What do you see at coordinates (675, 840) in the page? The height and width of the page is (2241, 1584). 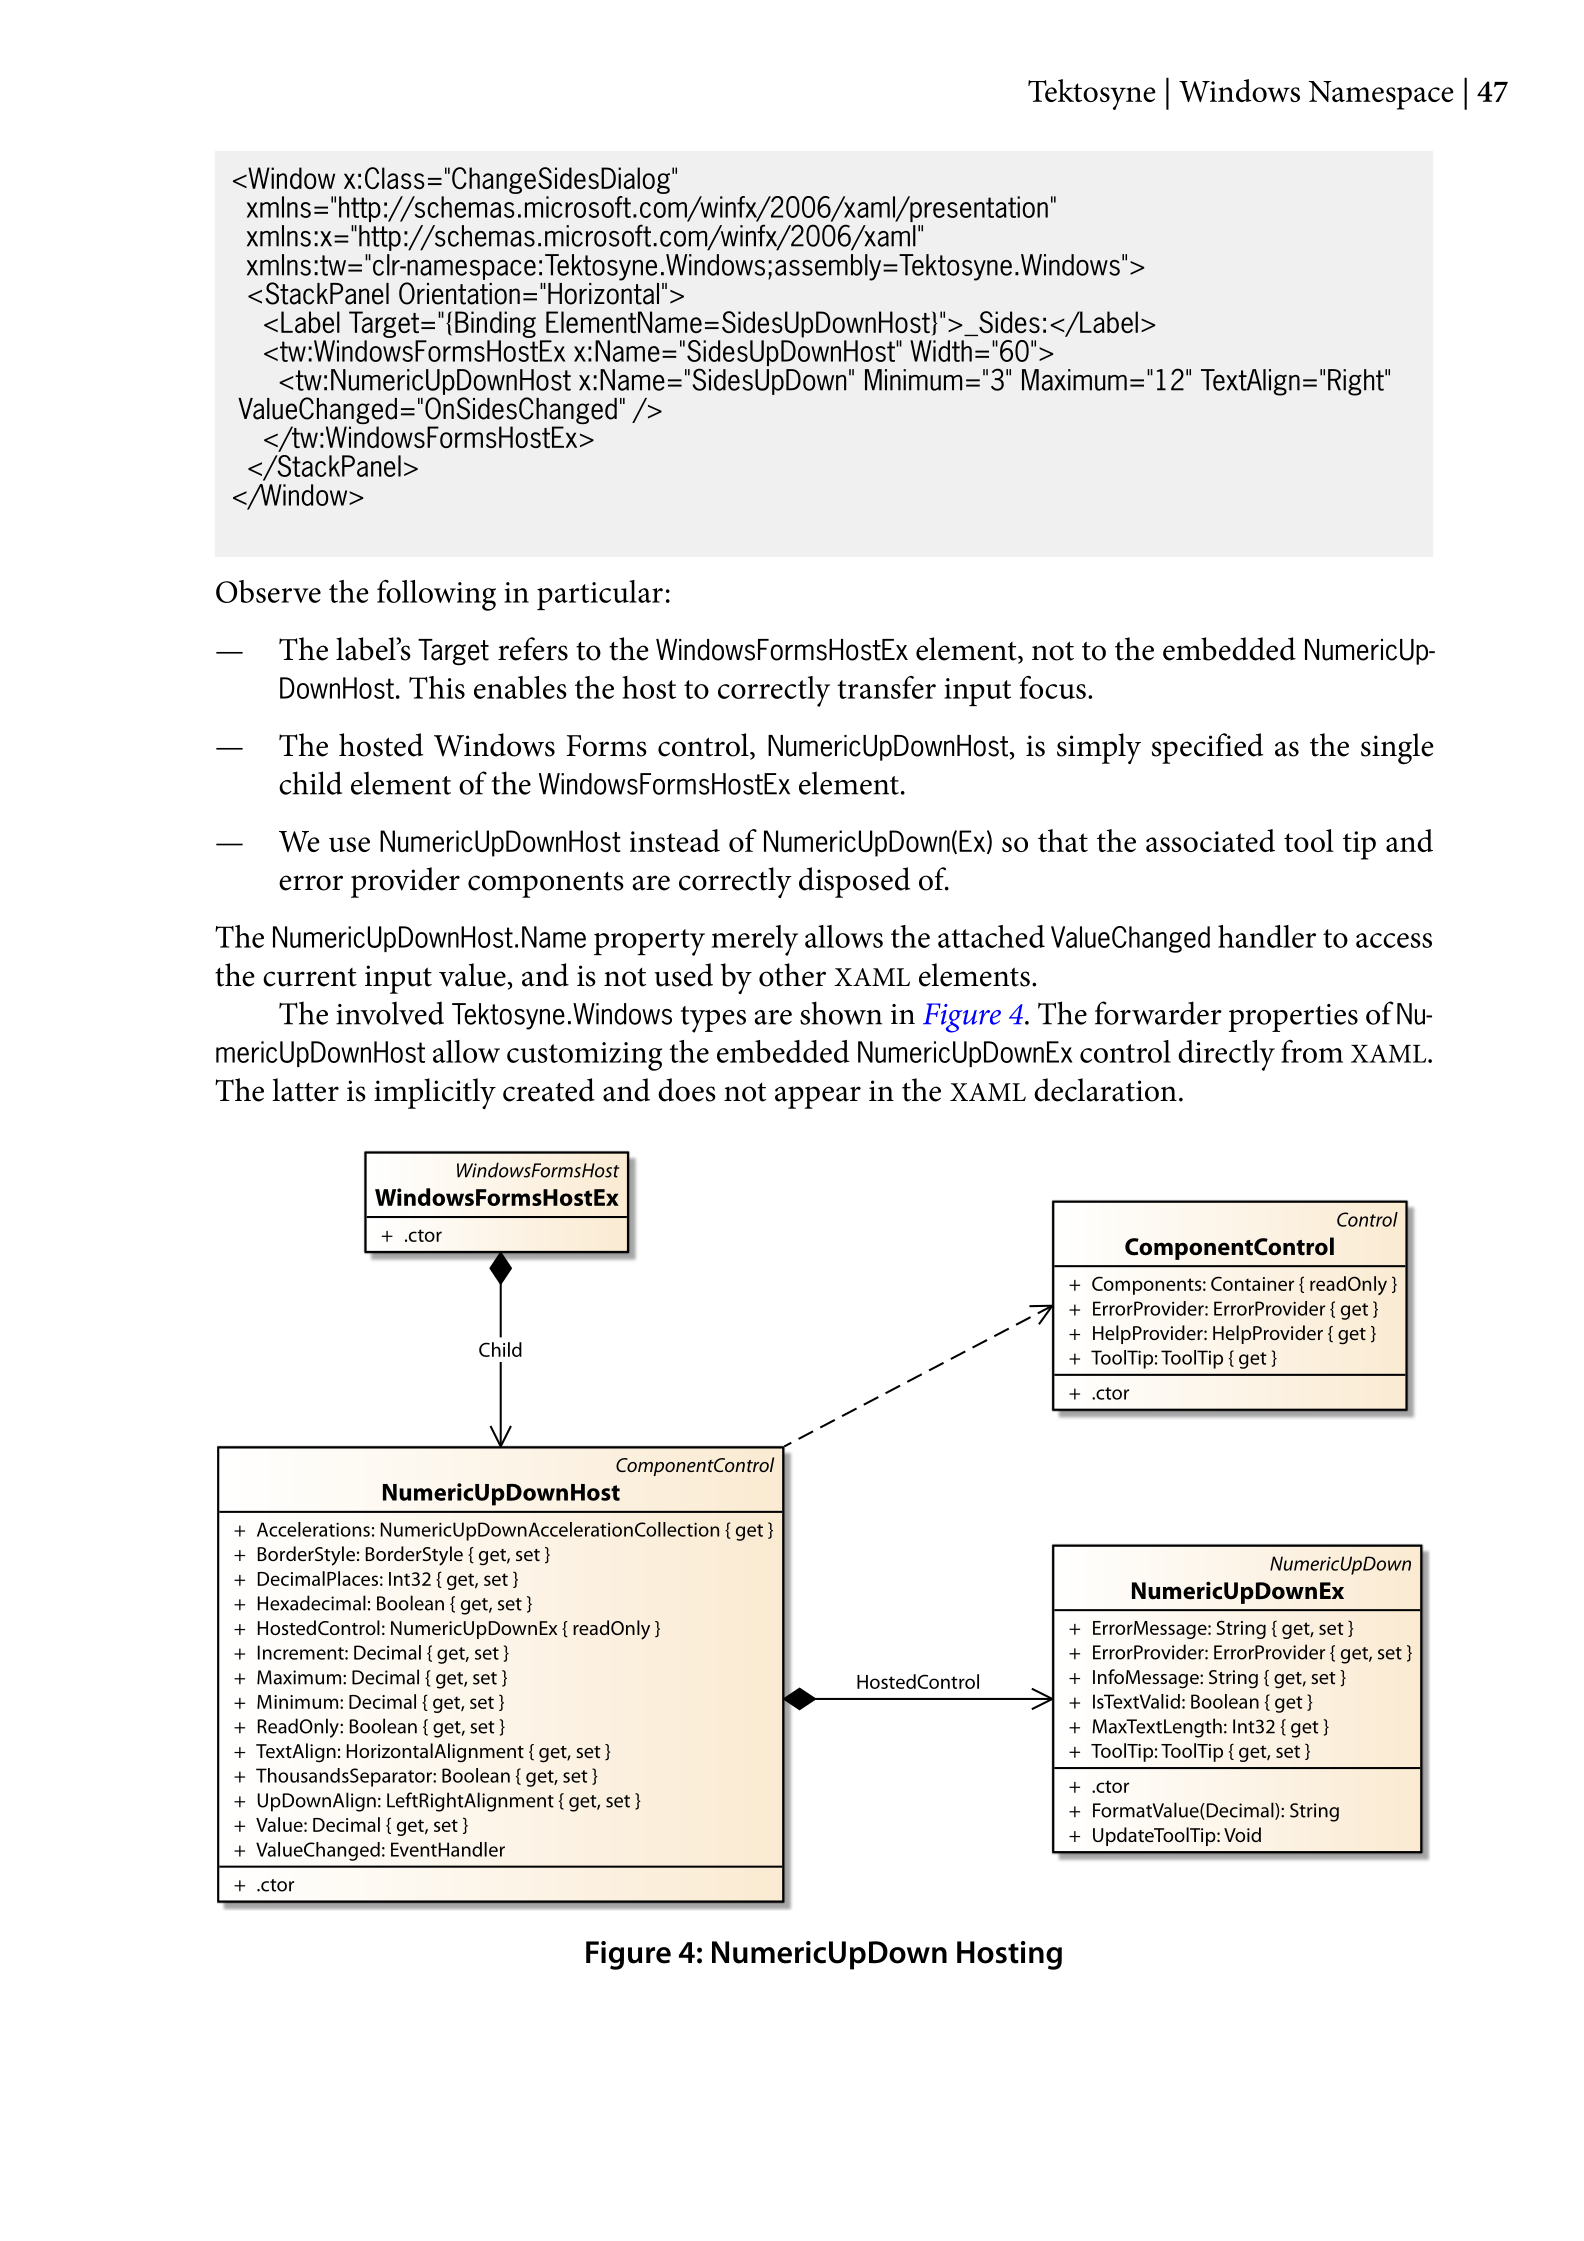 I see `instead` at bounding box center [675, 840].
